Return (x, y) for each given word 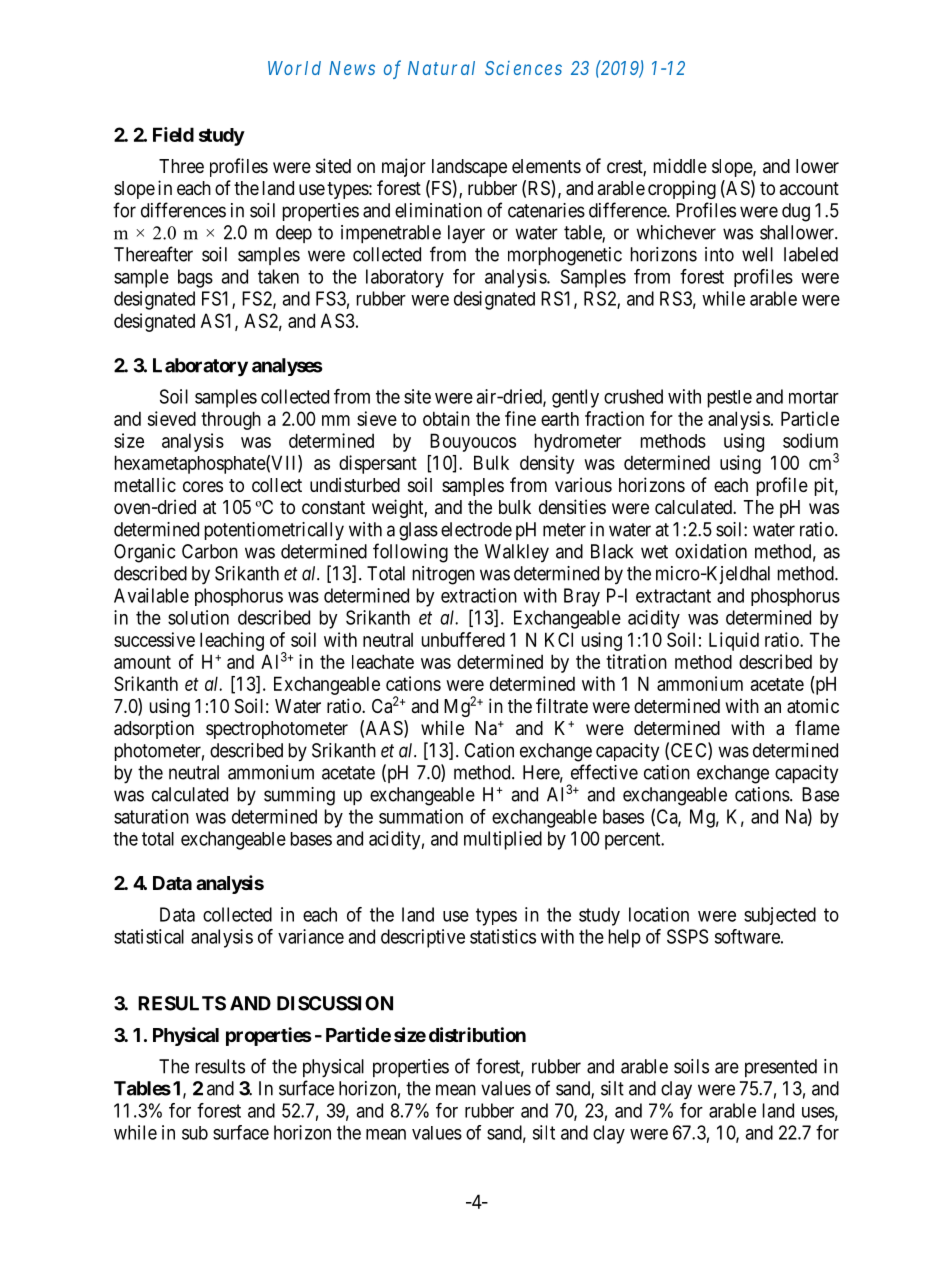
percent (634, 841)
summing (299, 796)
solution (198, 617)
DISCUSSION (335, 1003)
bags (195, 278)
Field (173, 134)
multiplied (503, 840)
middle (680, 165)
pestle (730, 399)
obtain (446, 418)
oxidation (711, 551)
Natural (441, 68)
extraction (479, 595)
